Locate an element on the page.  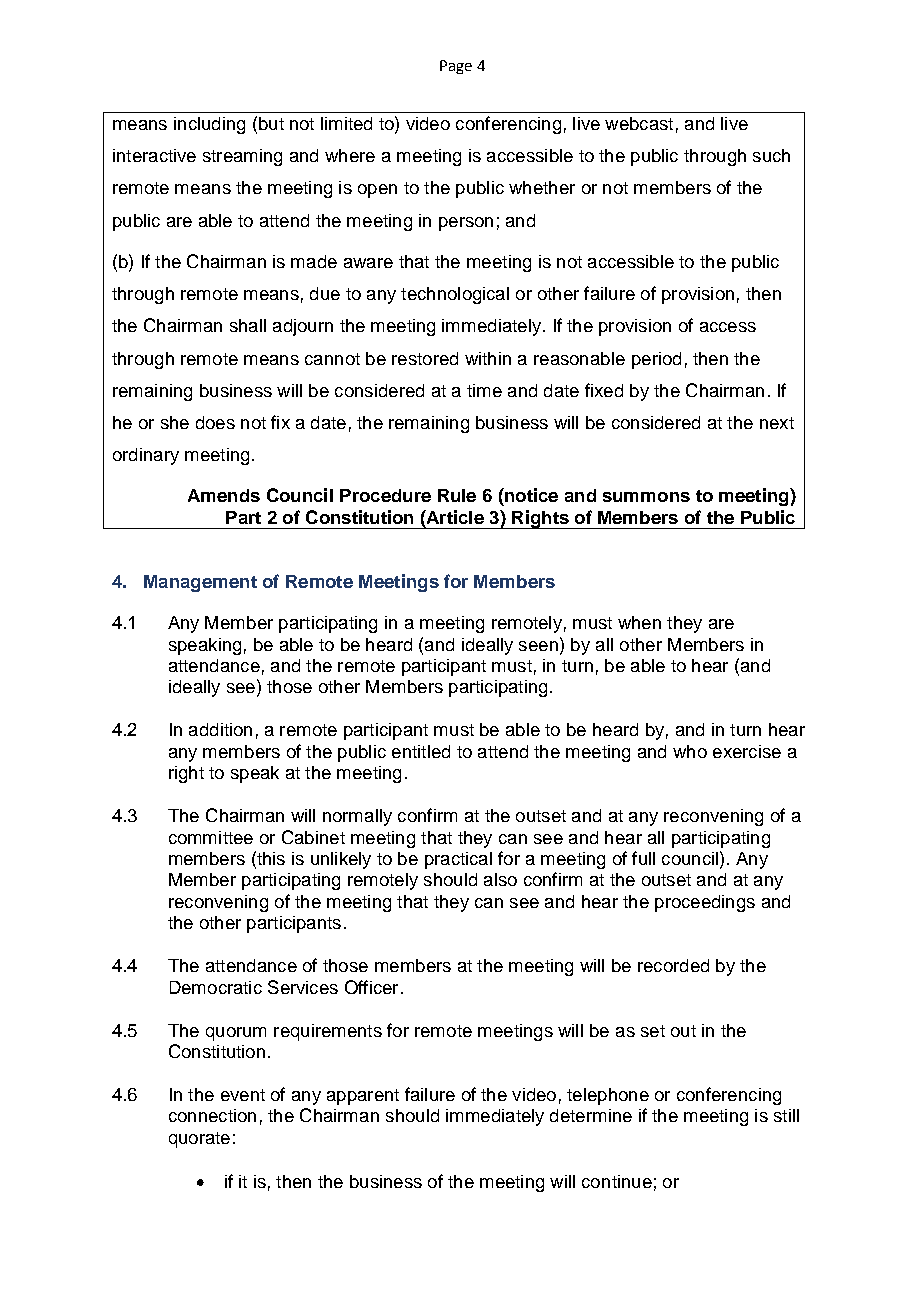
connection is located at coordinates (212, 1115).
